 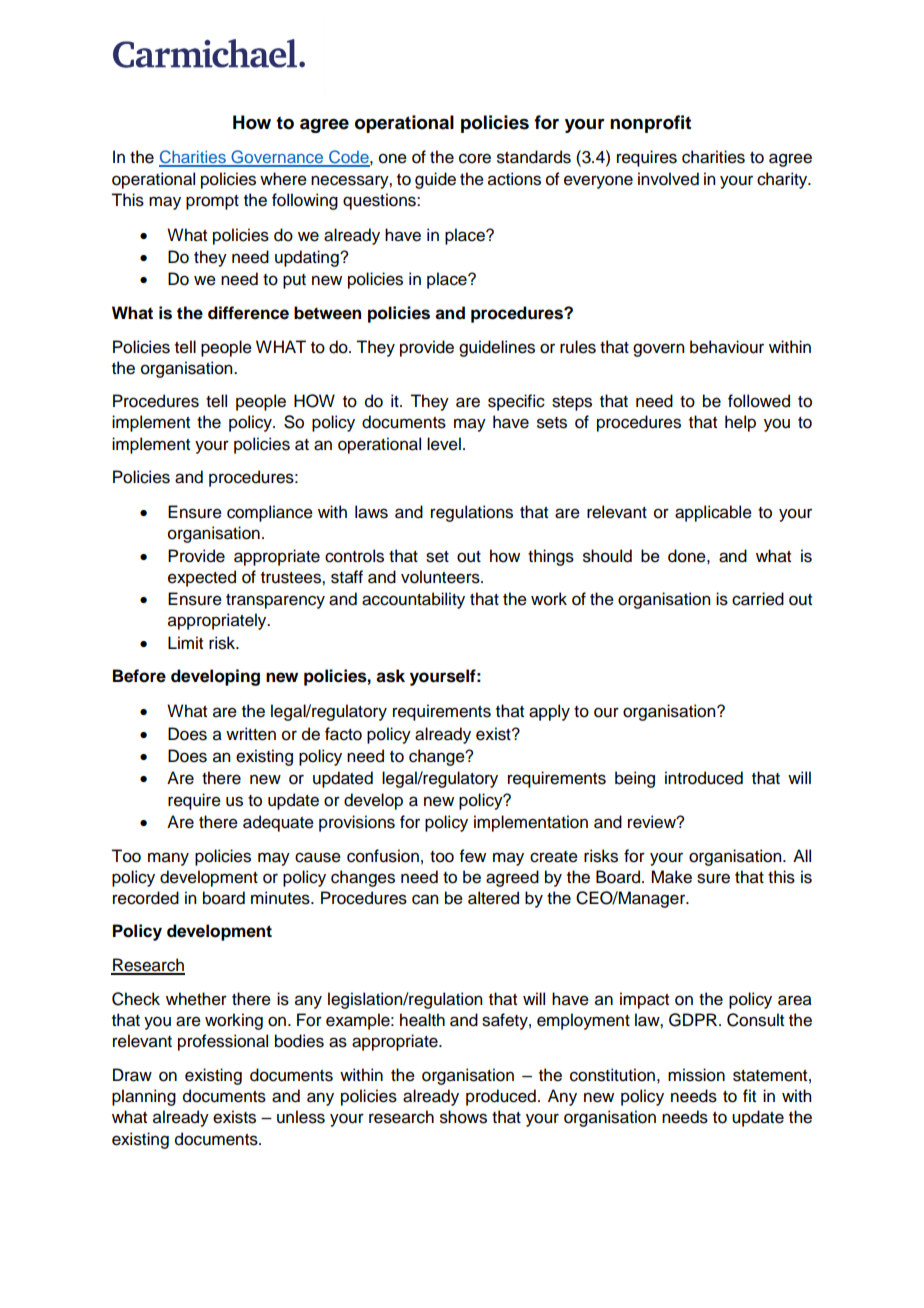 What do you see at coordinates (758, 599) in the screenshot?
I see `carried` at bounding box center [758, 599].
